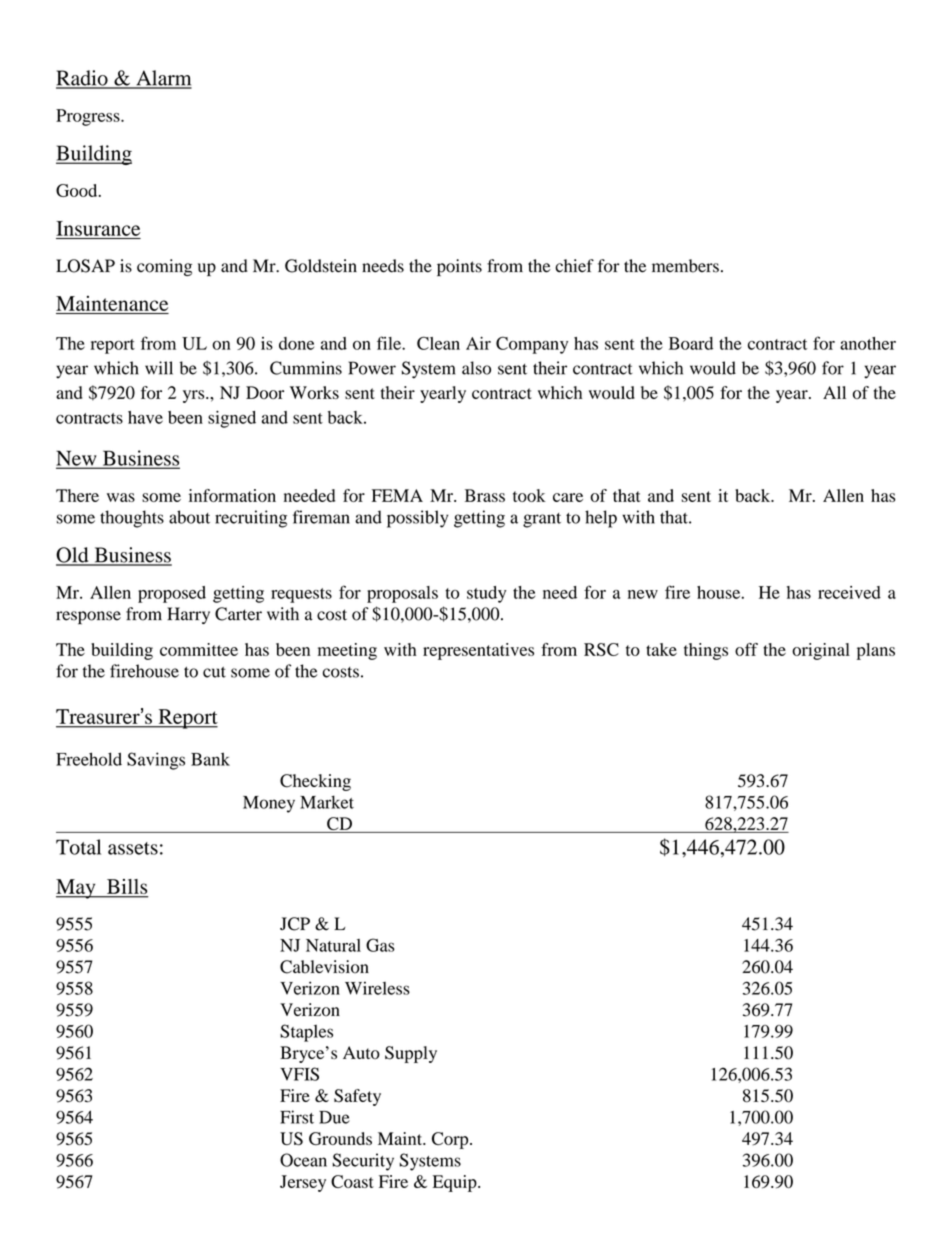 The image size is (952, 1233). Describe the element at coordinates (451, 1140) in the image. I see `Corp` at that location.
